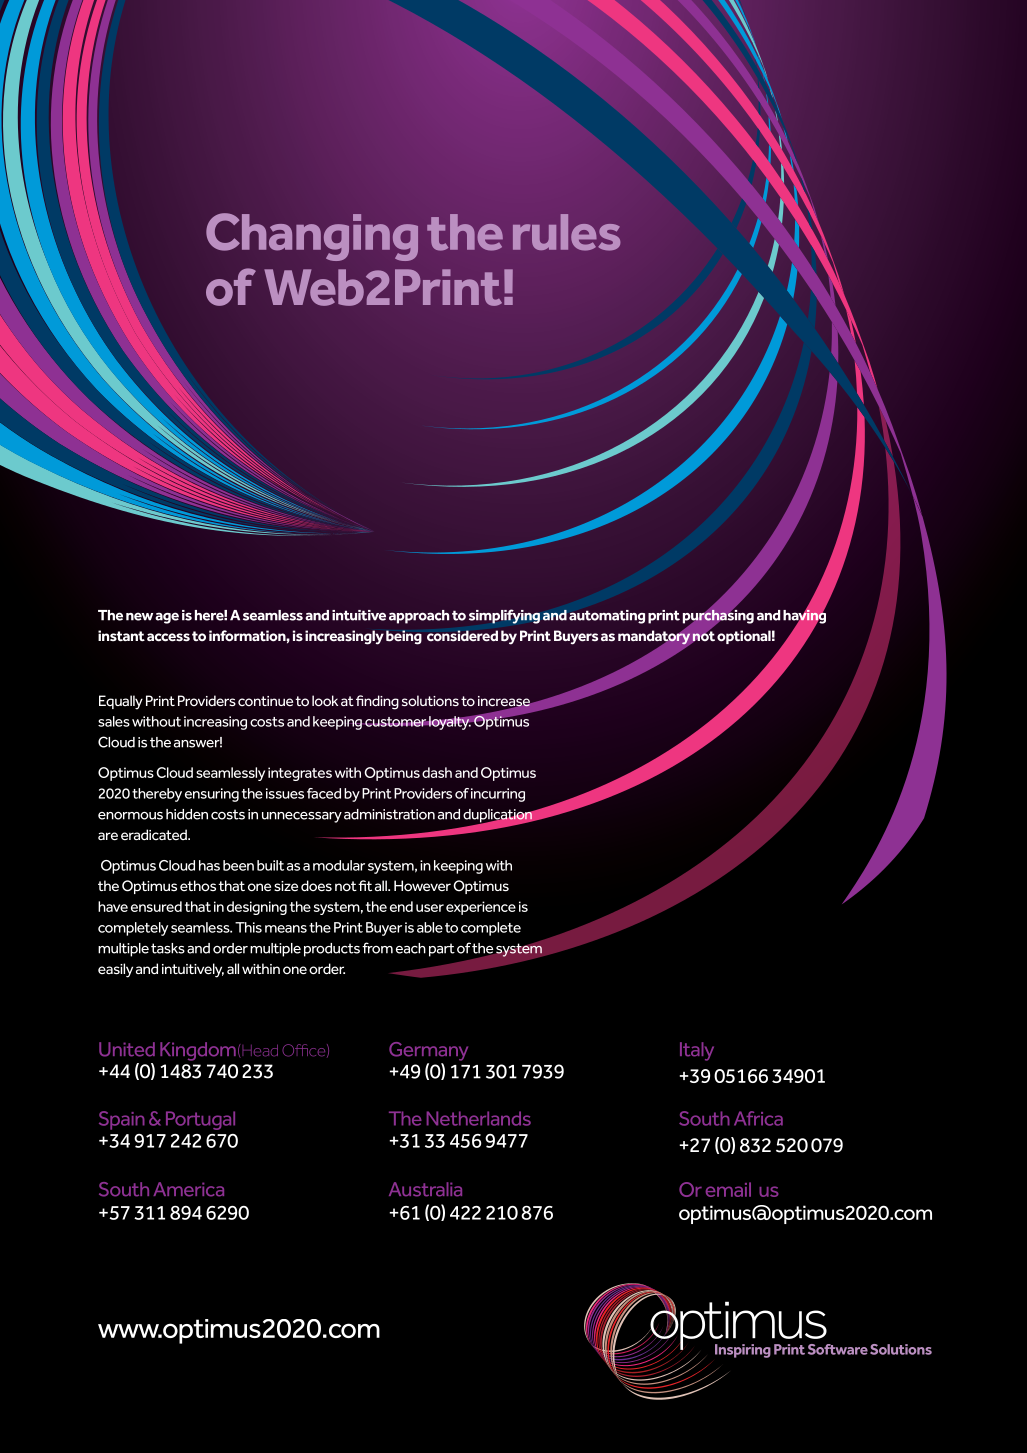 This screenshot has height=1453, width=1027. I want to click on rules, so click(566, 232).
